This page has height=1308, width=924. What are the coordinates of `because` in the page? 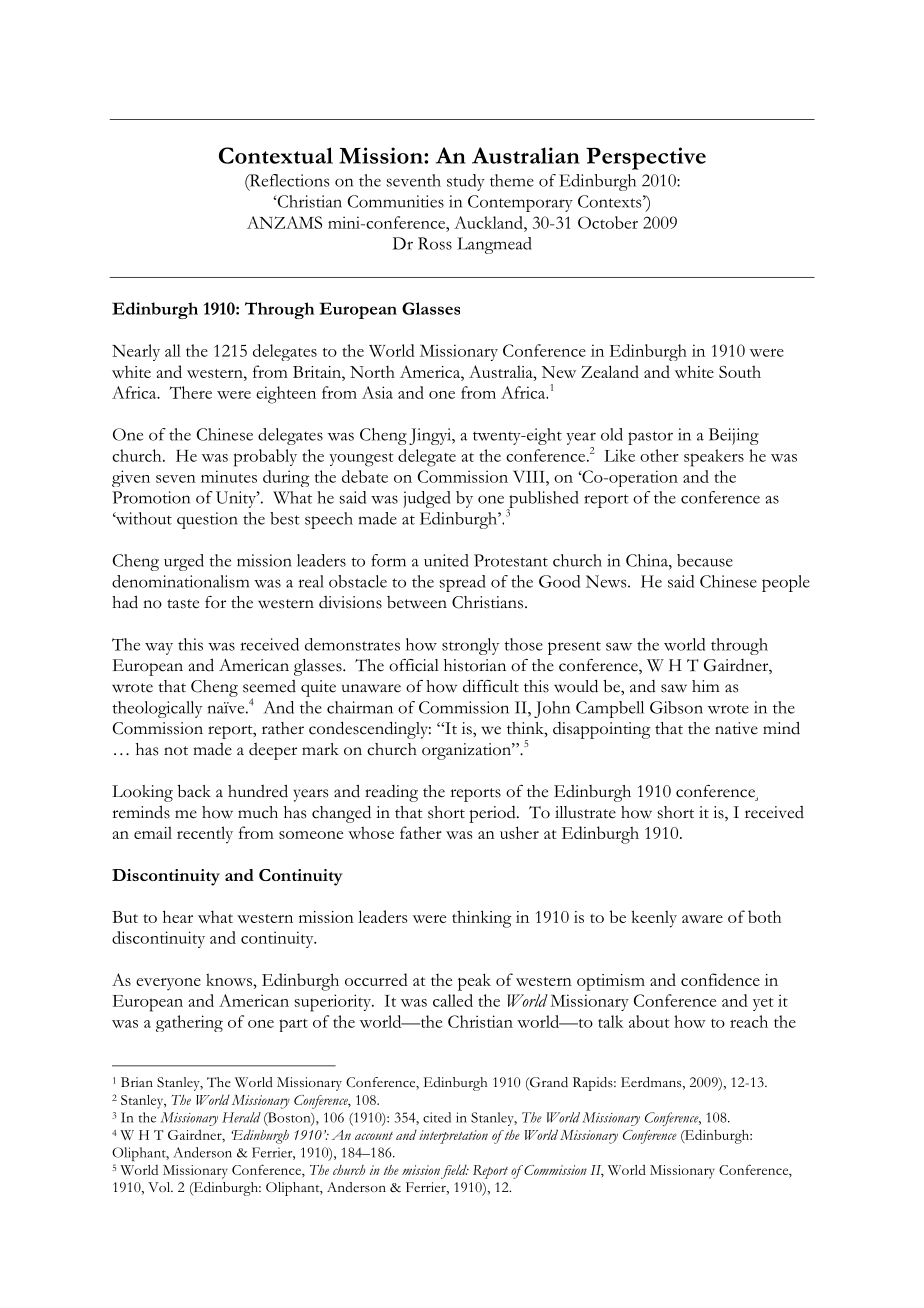 It's located at (705, 560).
